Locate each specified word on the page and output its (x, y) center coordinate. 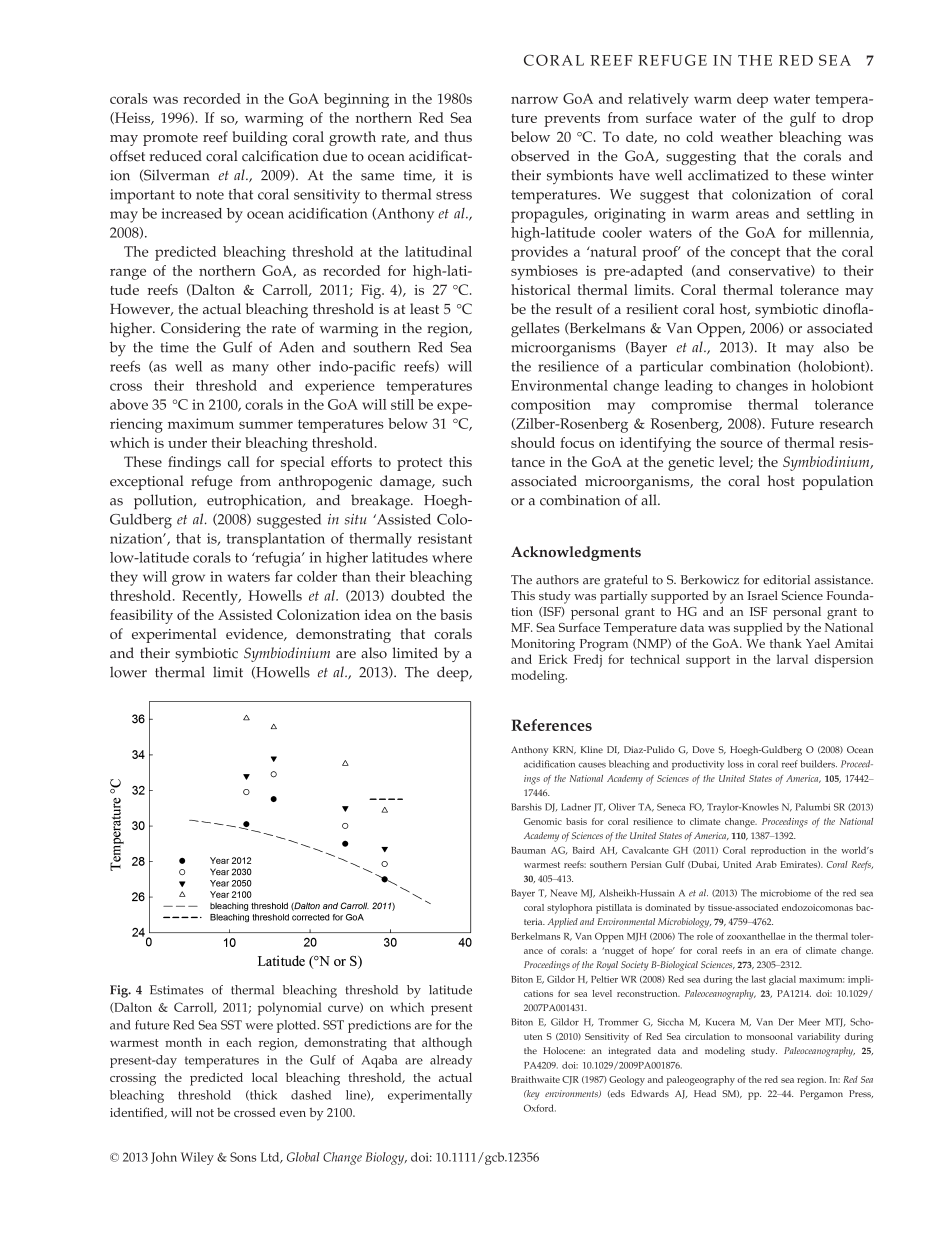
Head (705, 1093)
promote (170, 139)
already (451, 1061)
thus (458, 136)
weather (746, 136)
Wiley (197, 1158)
